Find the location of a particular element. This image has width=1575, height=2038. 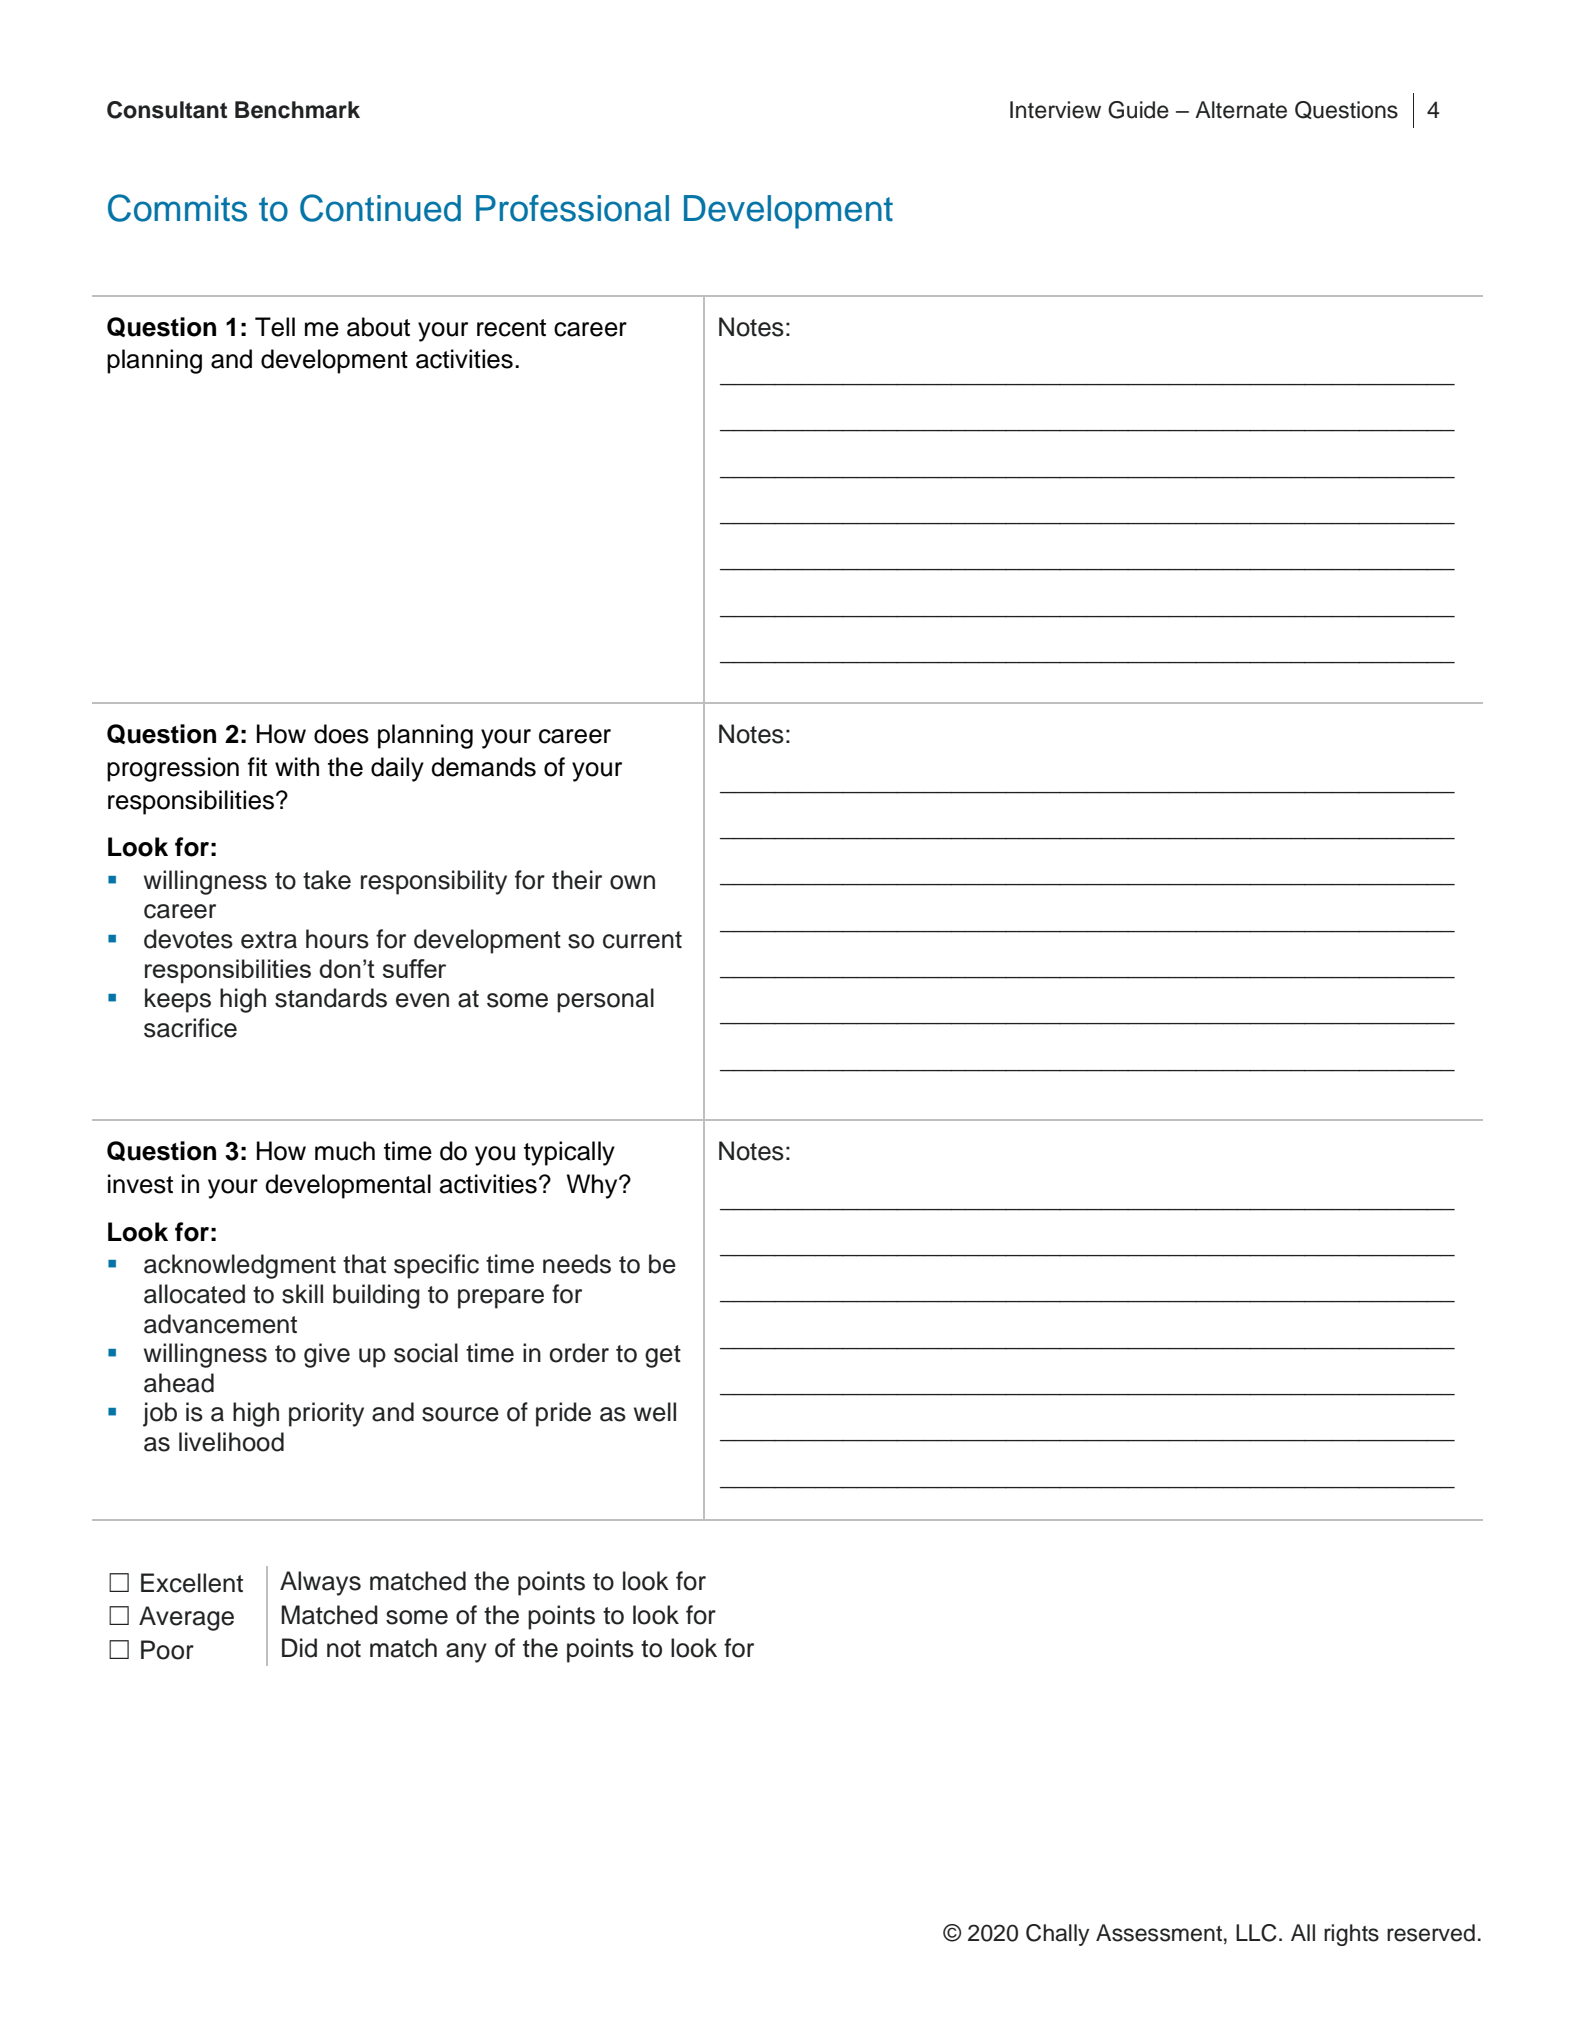

Alternate is located at coordinates (1241, 110).
